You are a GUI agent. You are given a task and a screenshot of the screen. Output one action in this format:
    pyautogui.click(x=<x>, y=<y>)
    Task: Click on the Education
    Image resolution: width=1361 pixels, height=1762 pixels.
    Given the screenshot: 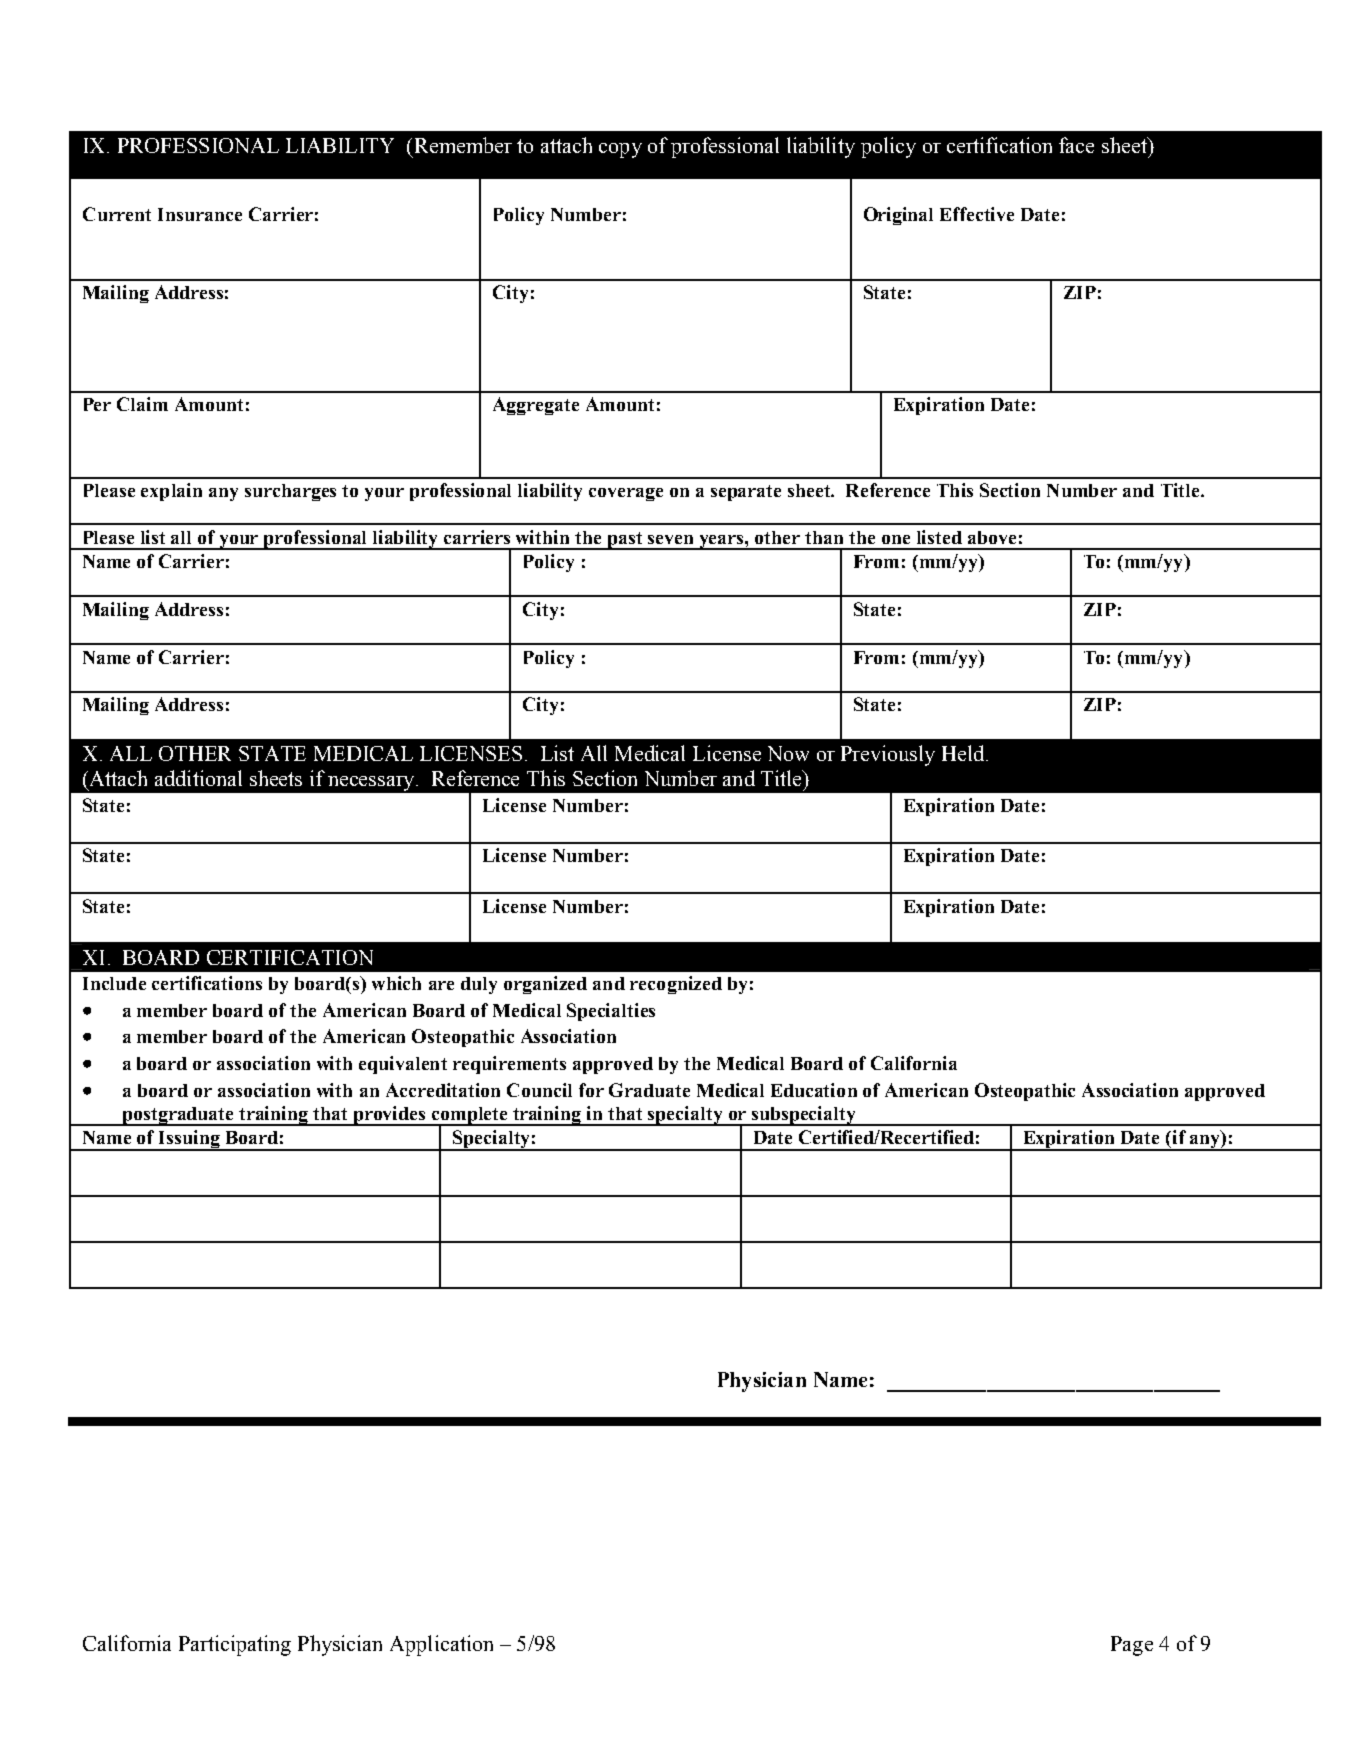 What is the action you would take?
    pyautogui.click(x=814, y=1090)
